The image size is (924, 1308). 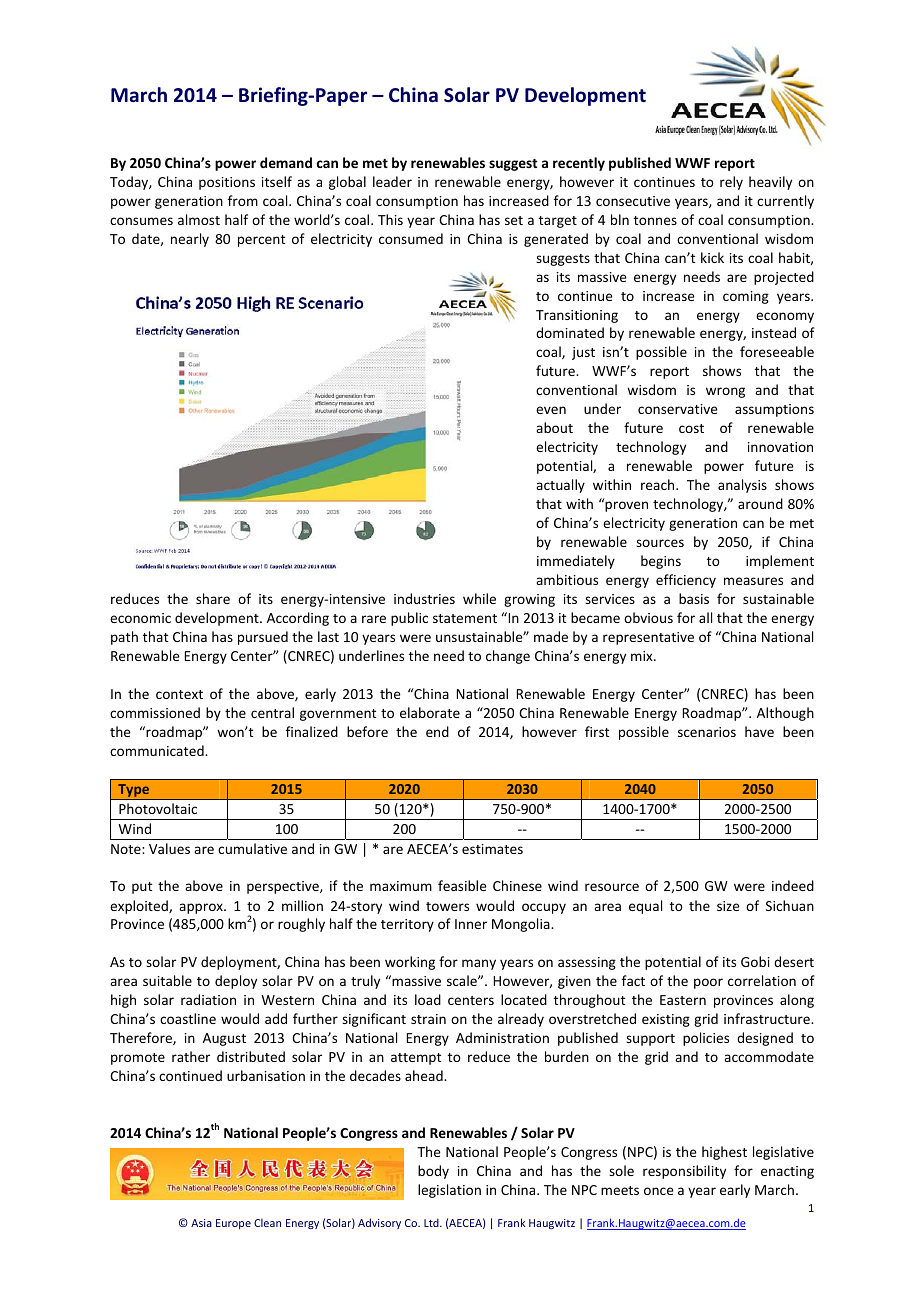 I want to click on while, so click(x=479, y=598).
